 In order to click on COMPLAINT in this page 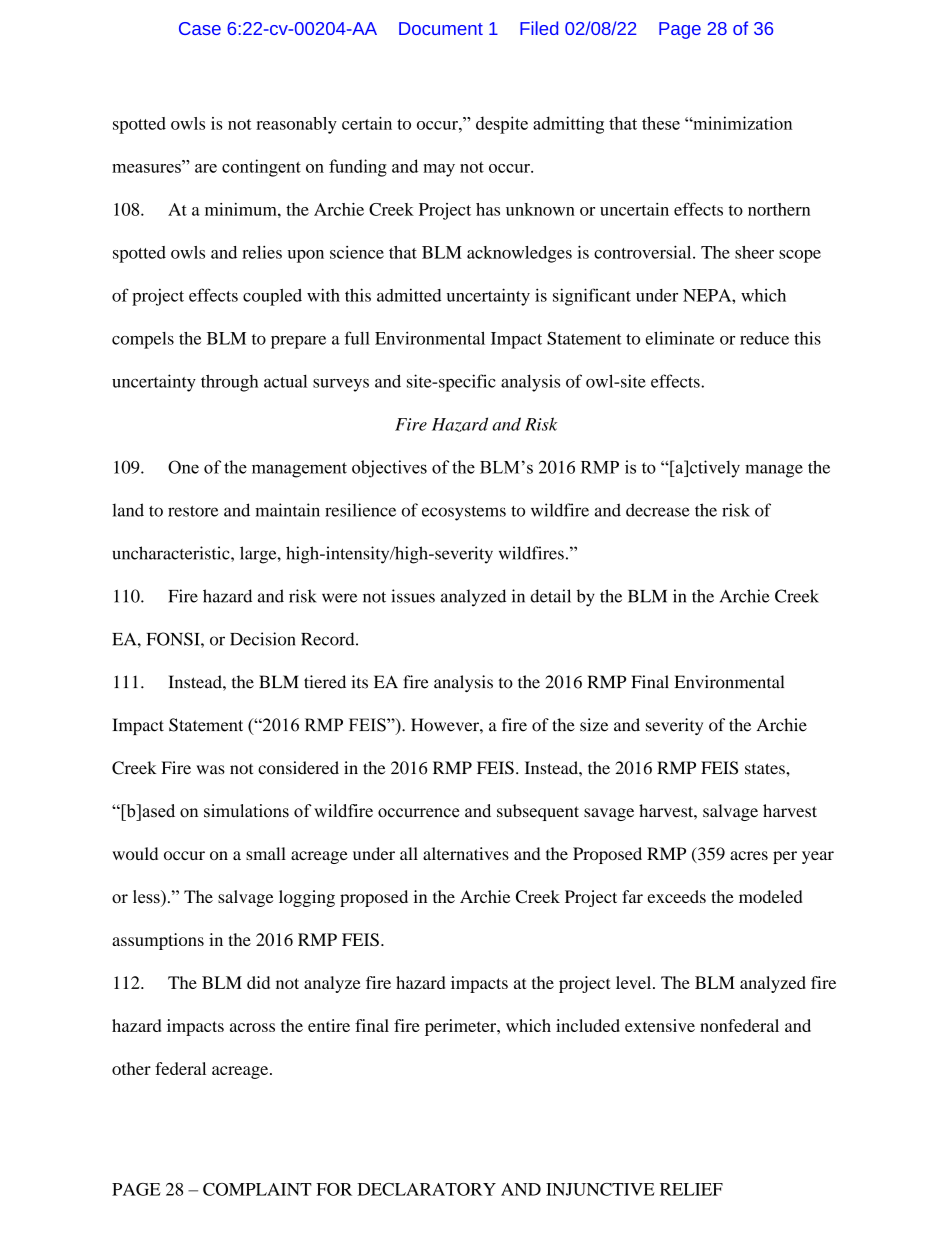, I will do `click(257, 1189)`.
